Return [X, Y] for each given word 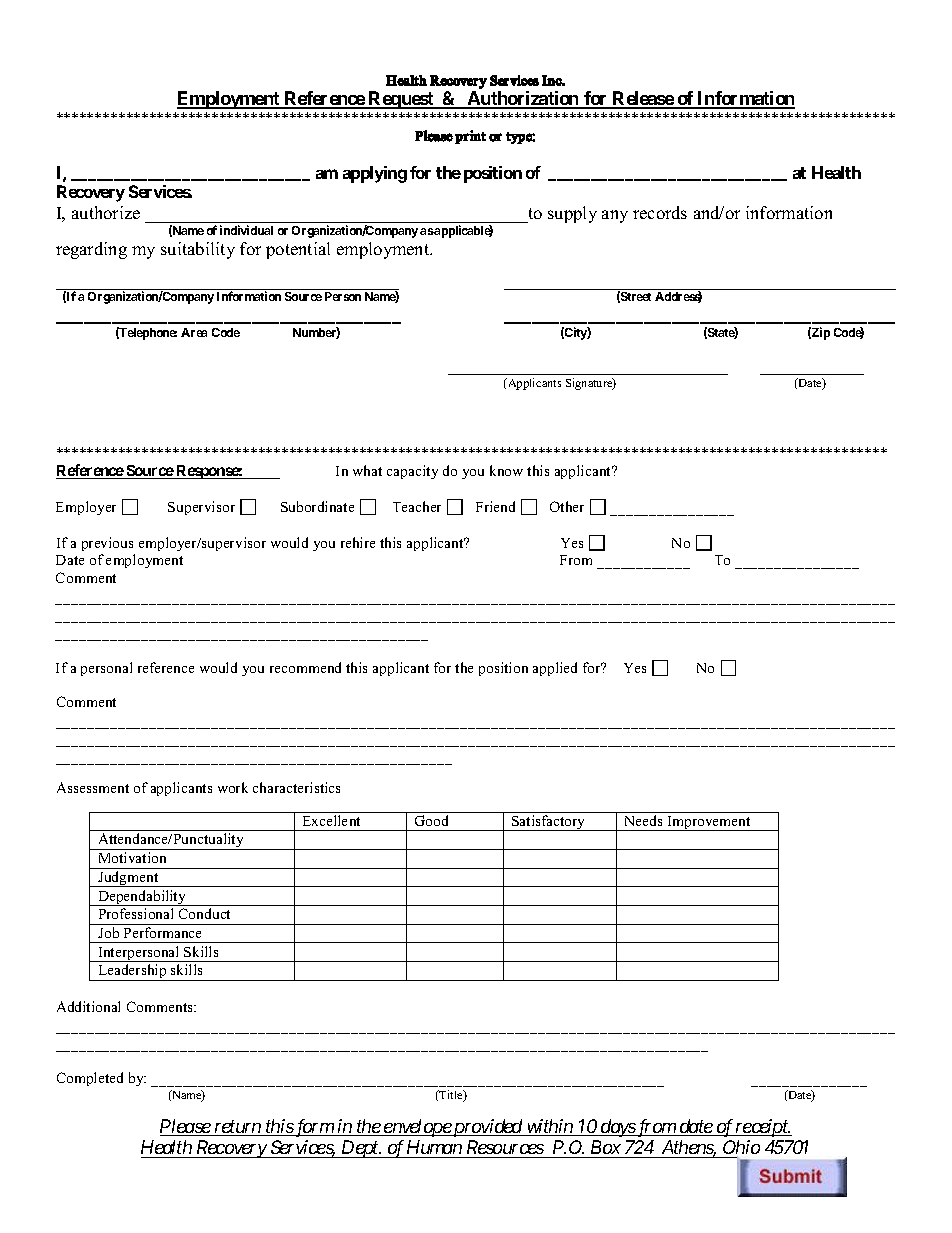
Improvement [709, 823]
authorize [106, 212]
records [660, 212]
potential [298, 250]
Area [194, 332]
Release [643, 99]
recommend [305, 667]
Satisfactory [549, 823]
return [238, 1128]
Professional [136, 913]
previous [107, 544]
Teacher [417, 506]
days [617, 1128]
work [233, 787]
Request [401, 100]
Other [567, 506]
